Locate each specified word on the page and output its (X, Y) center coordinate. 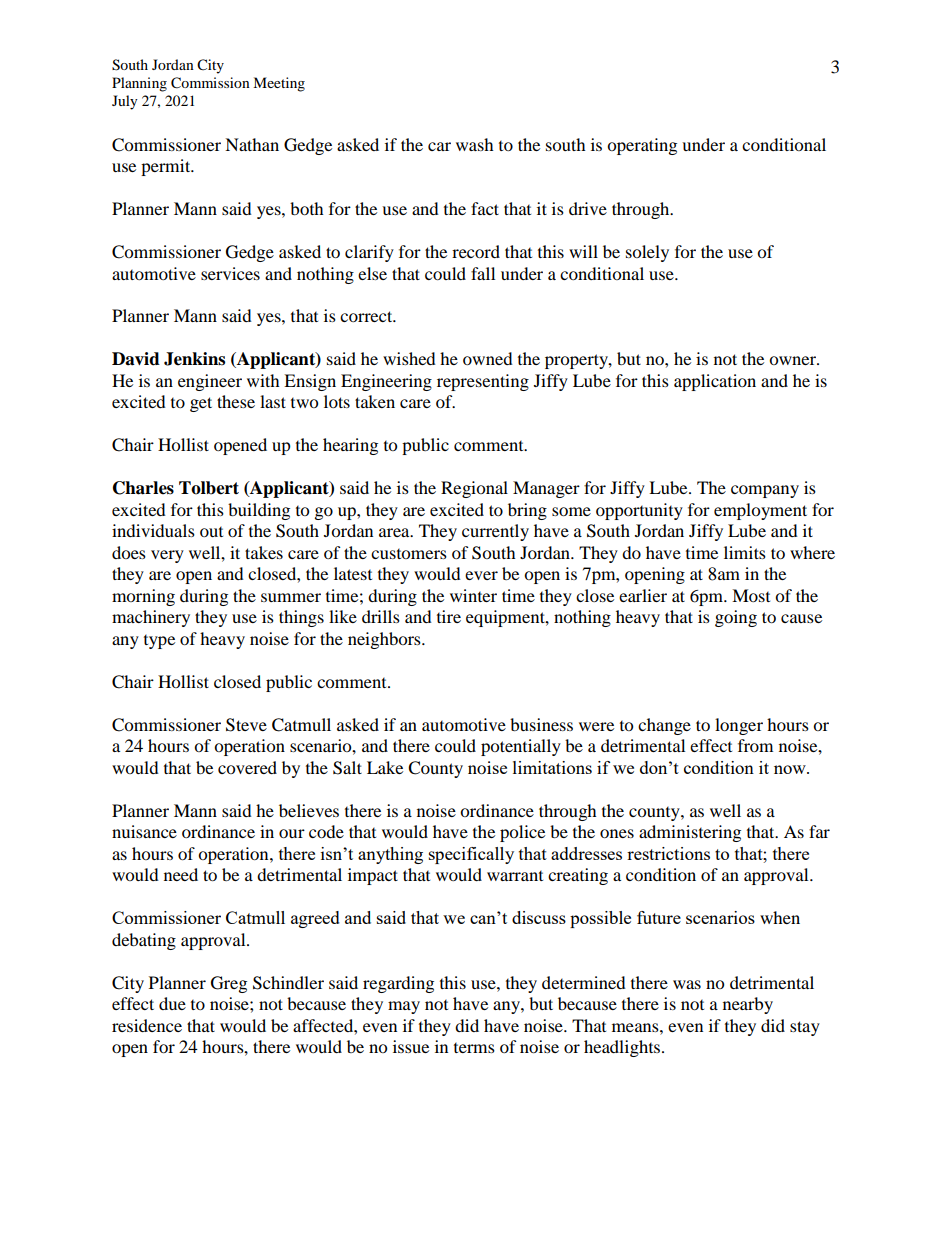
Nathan (252, 144)
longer (739, 726)
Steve (246, 725)
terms (474, 1048)
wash (475, 144)
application (715, 382)
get (201, 404)
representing (483, 382)
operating (642, 146)
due (172, 1003)
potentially (521, 747)
